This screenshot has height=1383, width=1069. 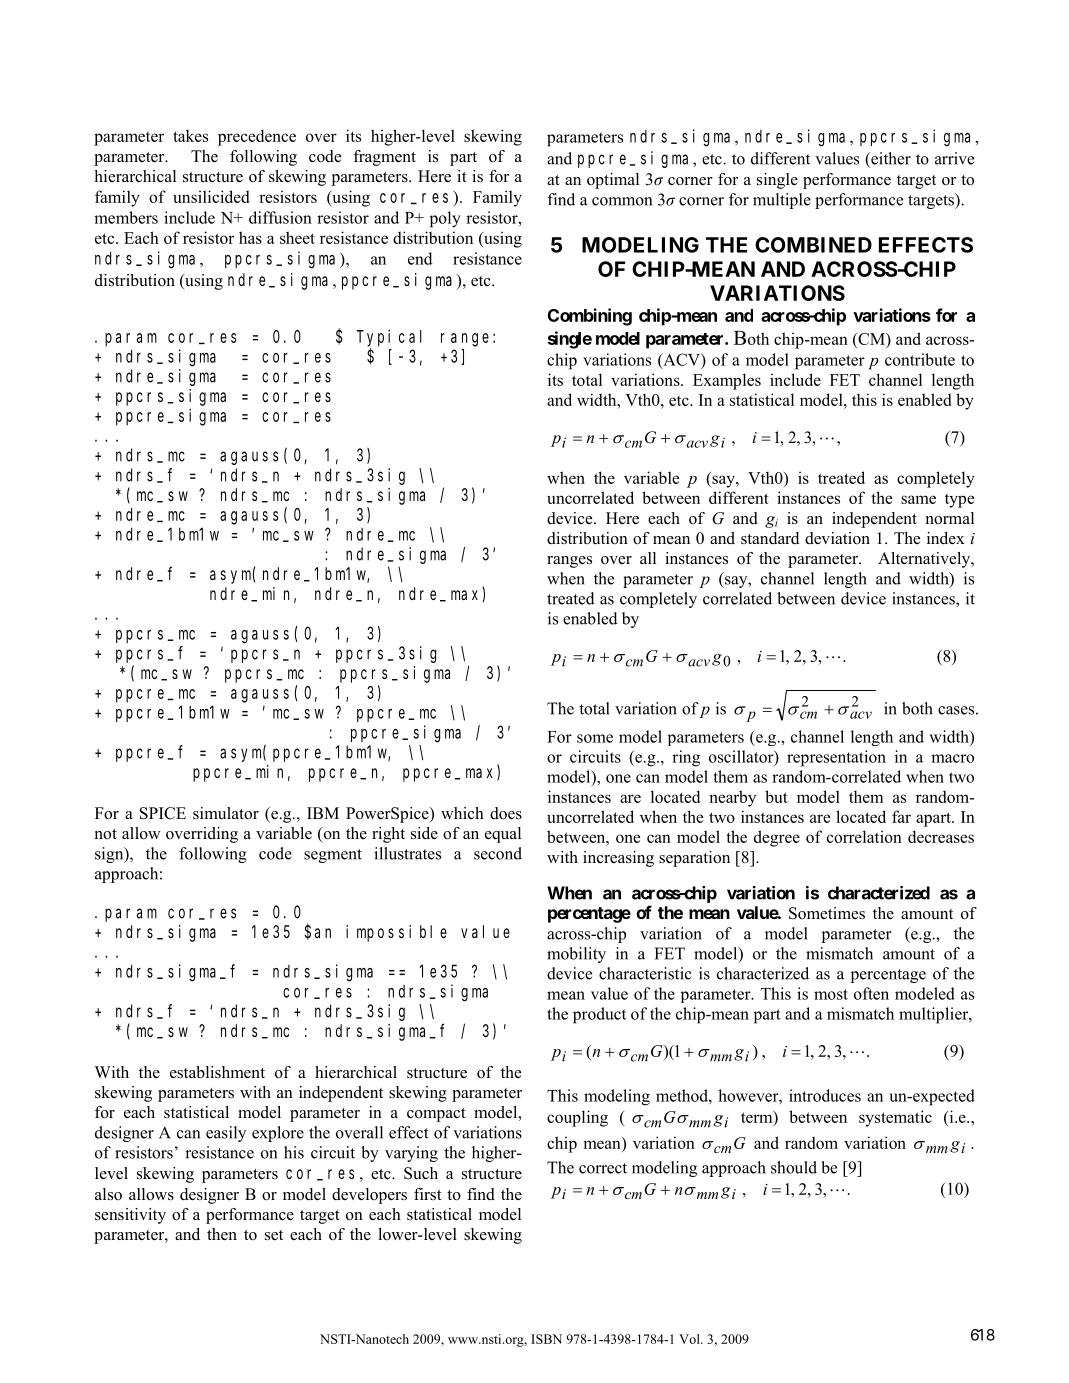 I want to click on establishment, so click(x=217, y=1072).
